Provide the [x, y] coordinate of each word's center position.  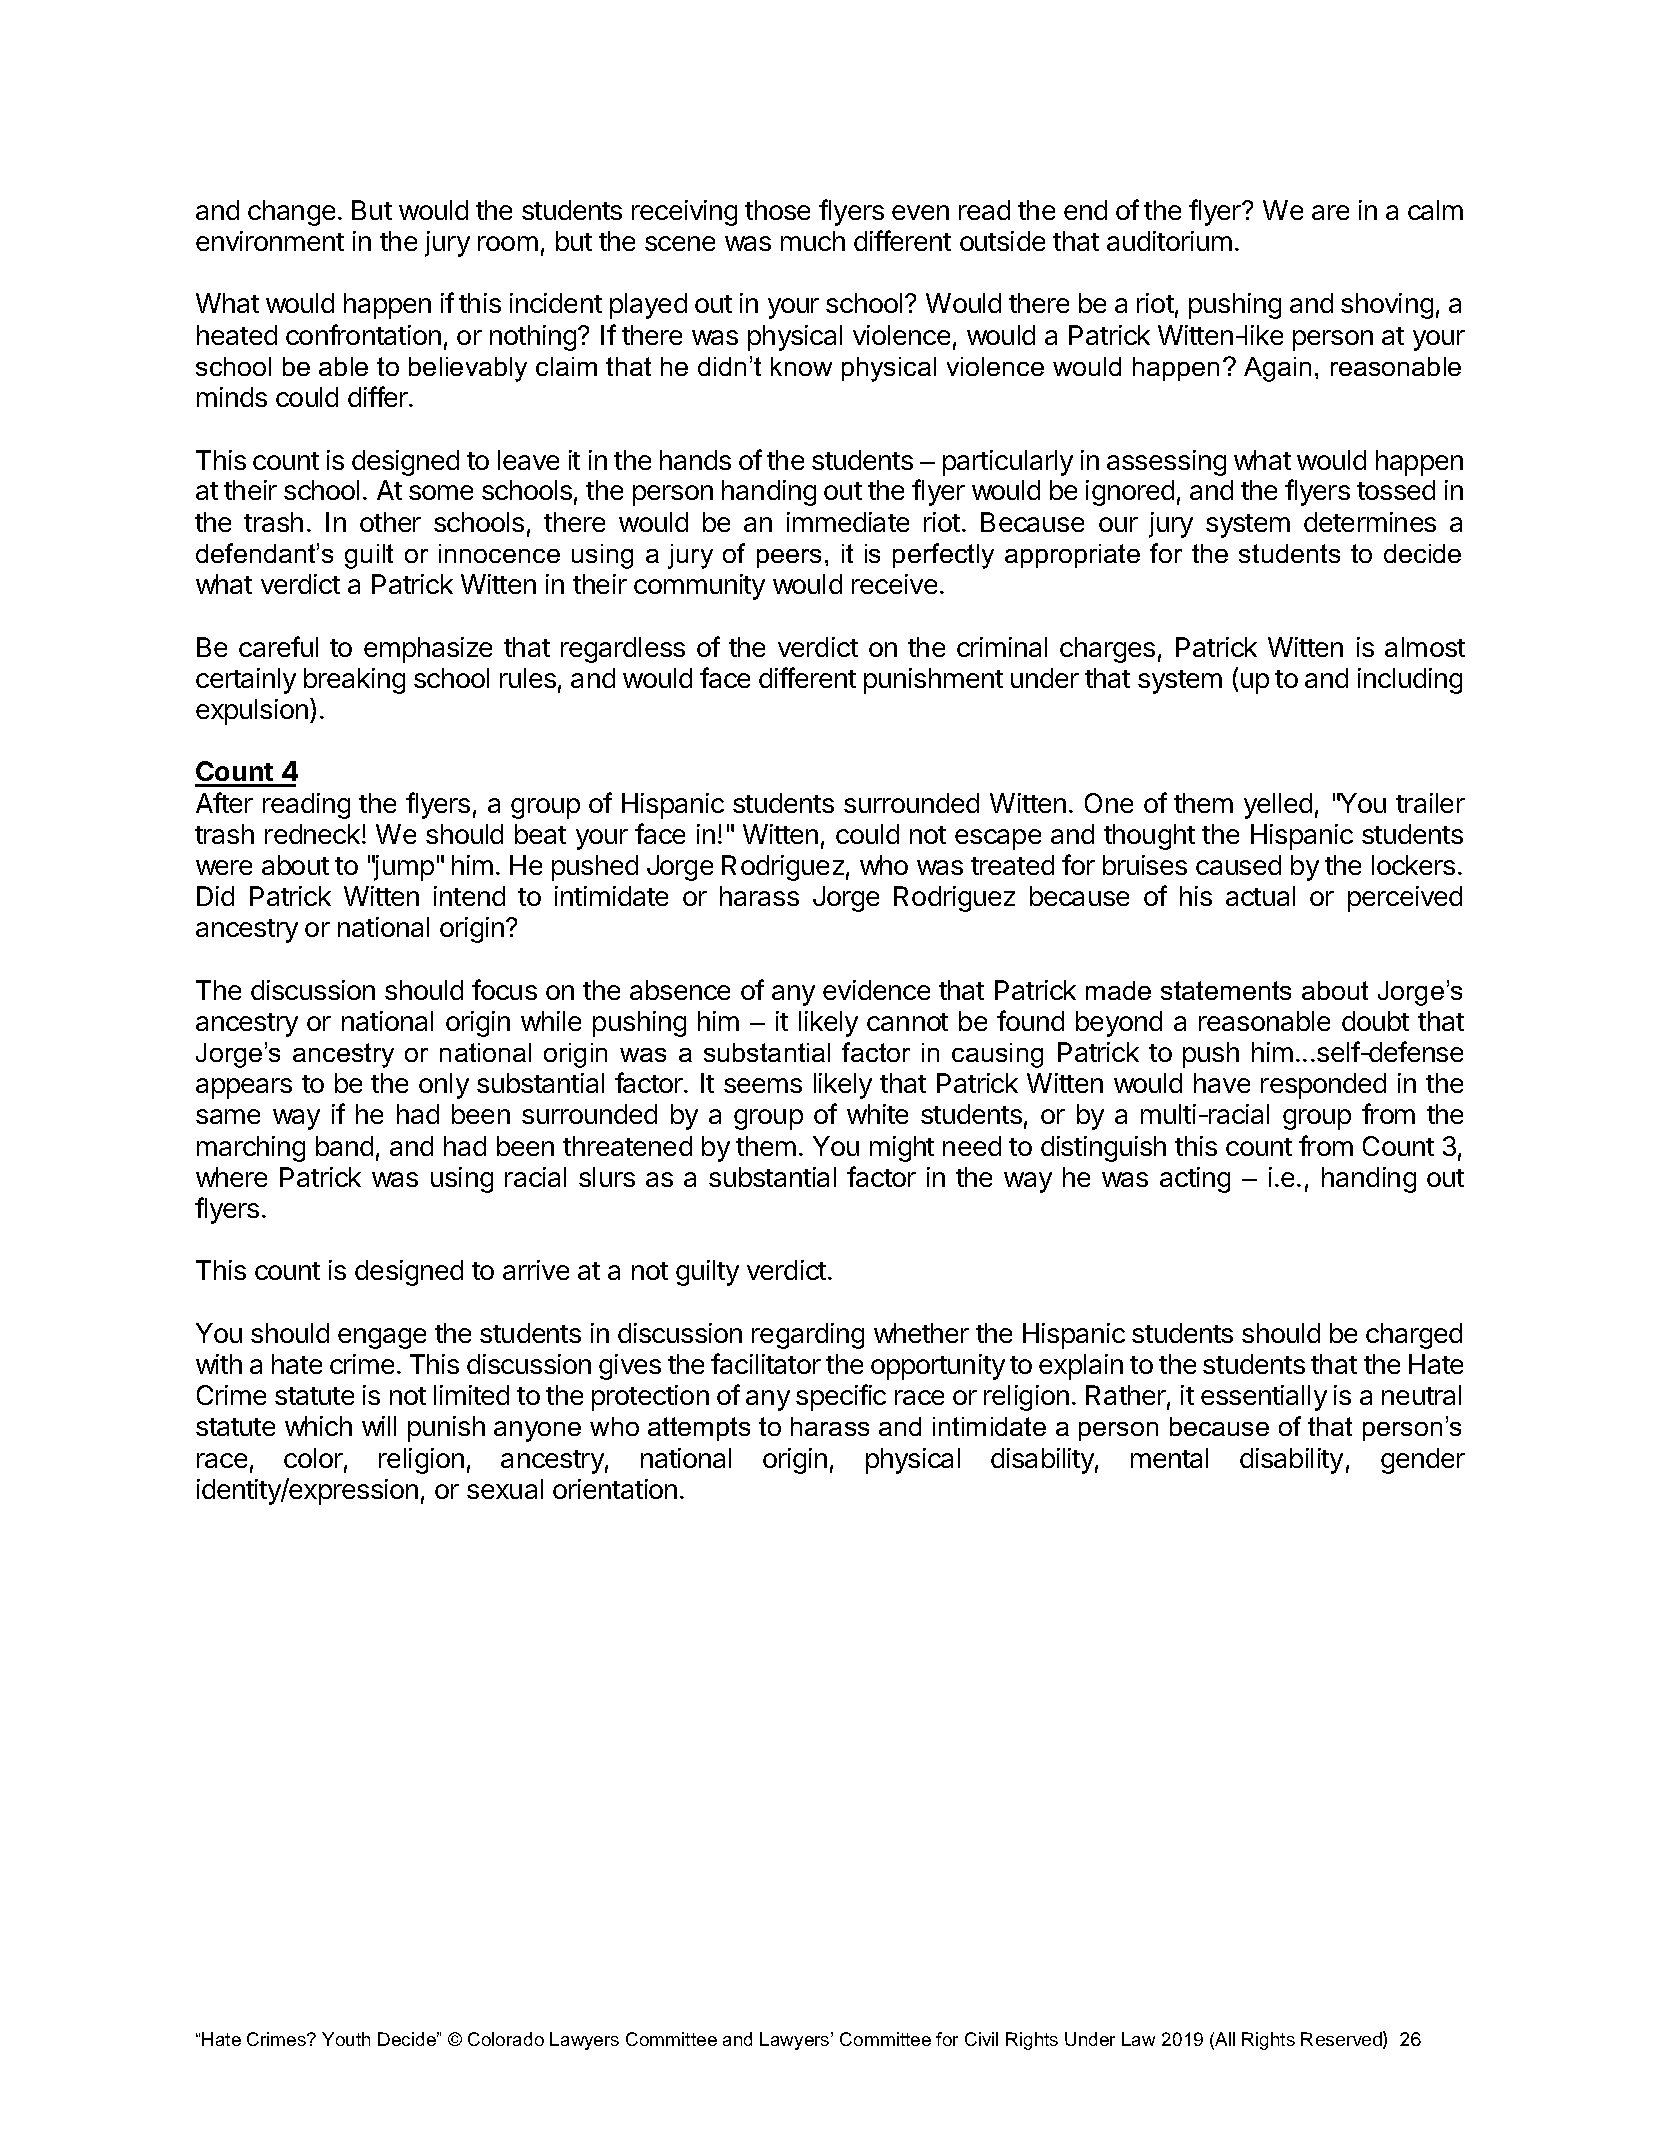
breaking [354, 681]
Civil [981, 2039]
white [877, 1114]
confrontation [363, 334]
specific [841, 1397]
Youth [346, 2039]
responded [1323, 1086]
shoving [1387, 306]
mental [1169, 1458]
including [1410, 681]
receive [894, 584]
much [813, 241]
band [344, 1146]
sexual [505, 1489]
